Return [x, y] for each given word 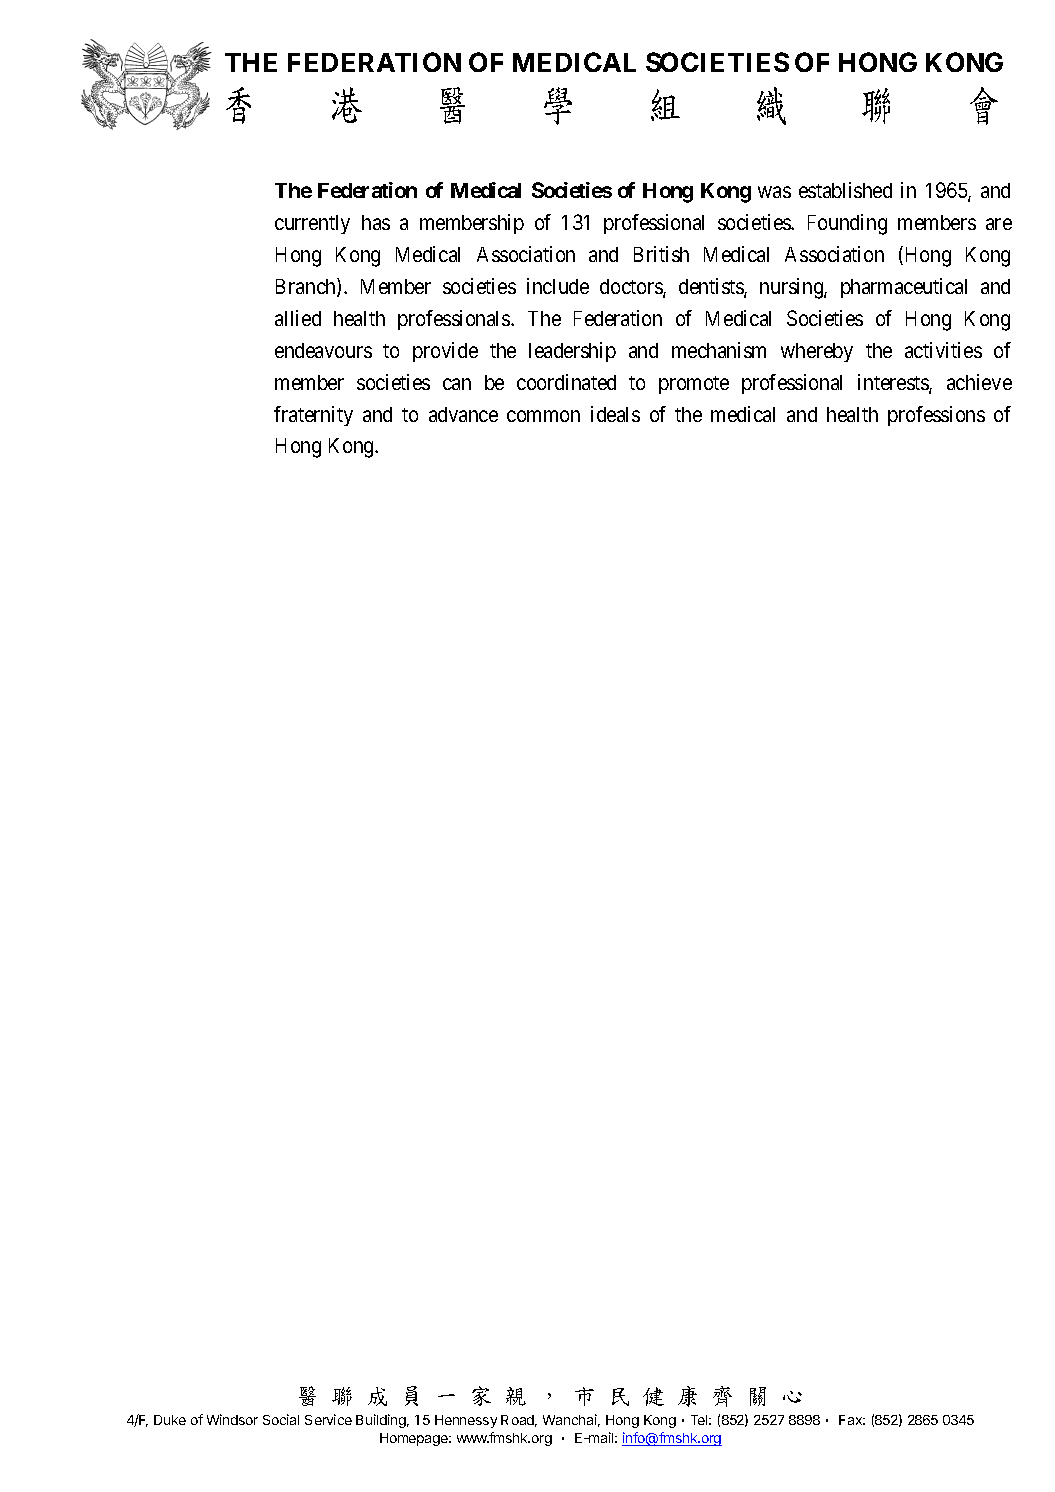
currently [312, 224]
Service [328, 1419]
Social [281, 1419]
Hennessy [466, 1421]
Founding [847, 224]
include [558, 286]
